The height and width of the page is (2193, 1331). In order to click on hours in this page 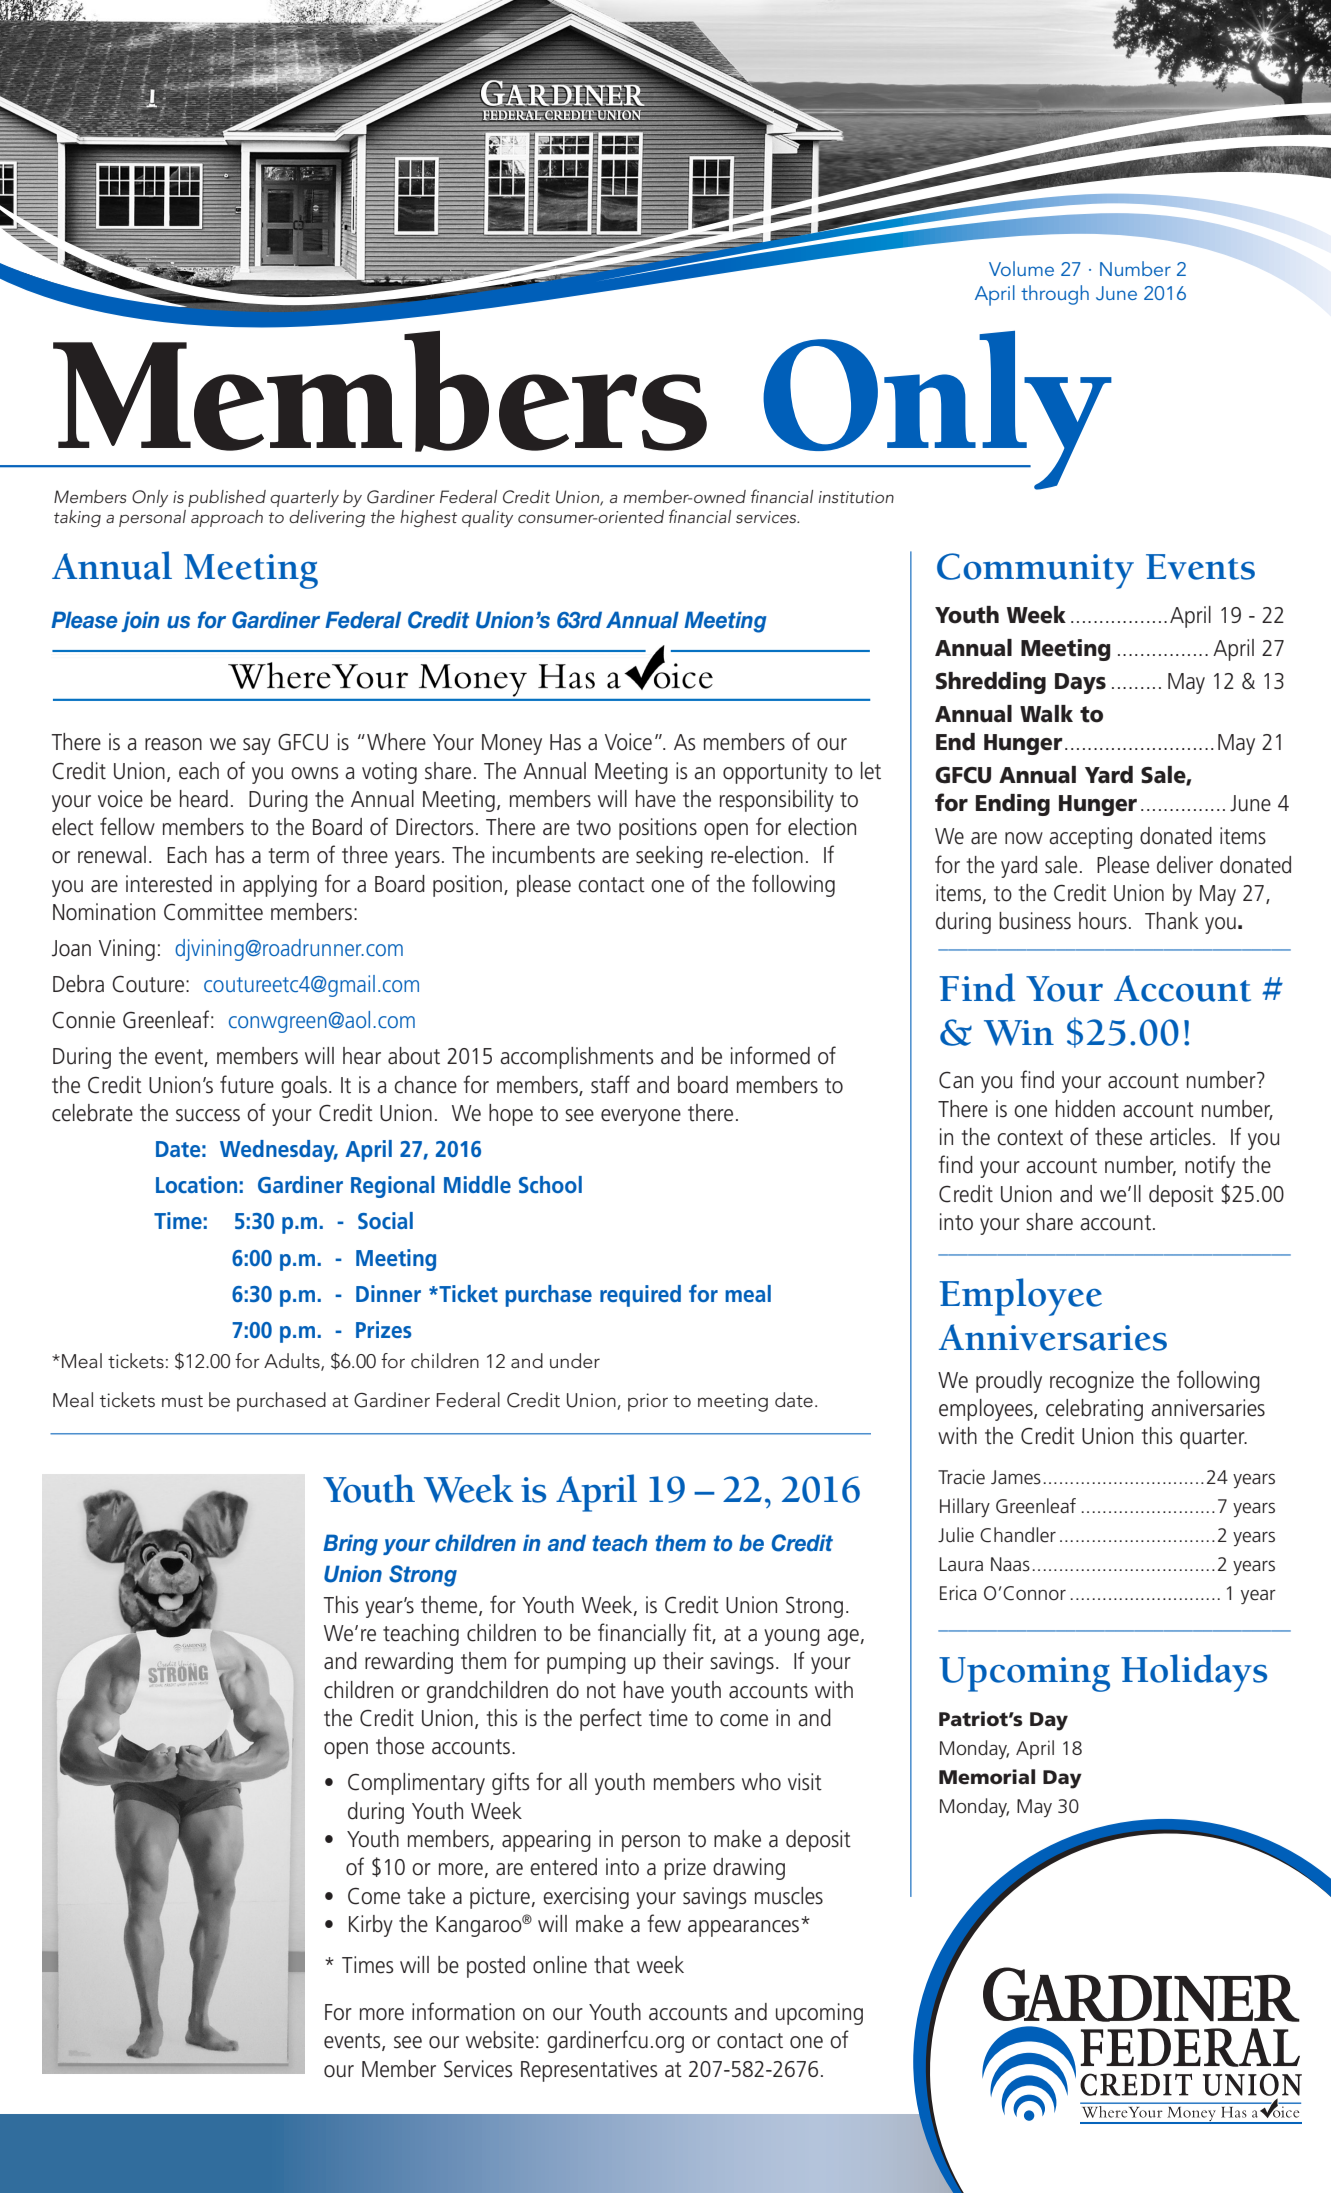, I will do `click(1103, 921)`.
